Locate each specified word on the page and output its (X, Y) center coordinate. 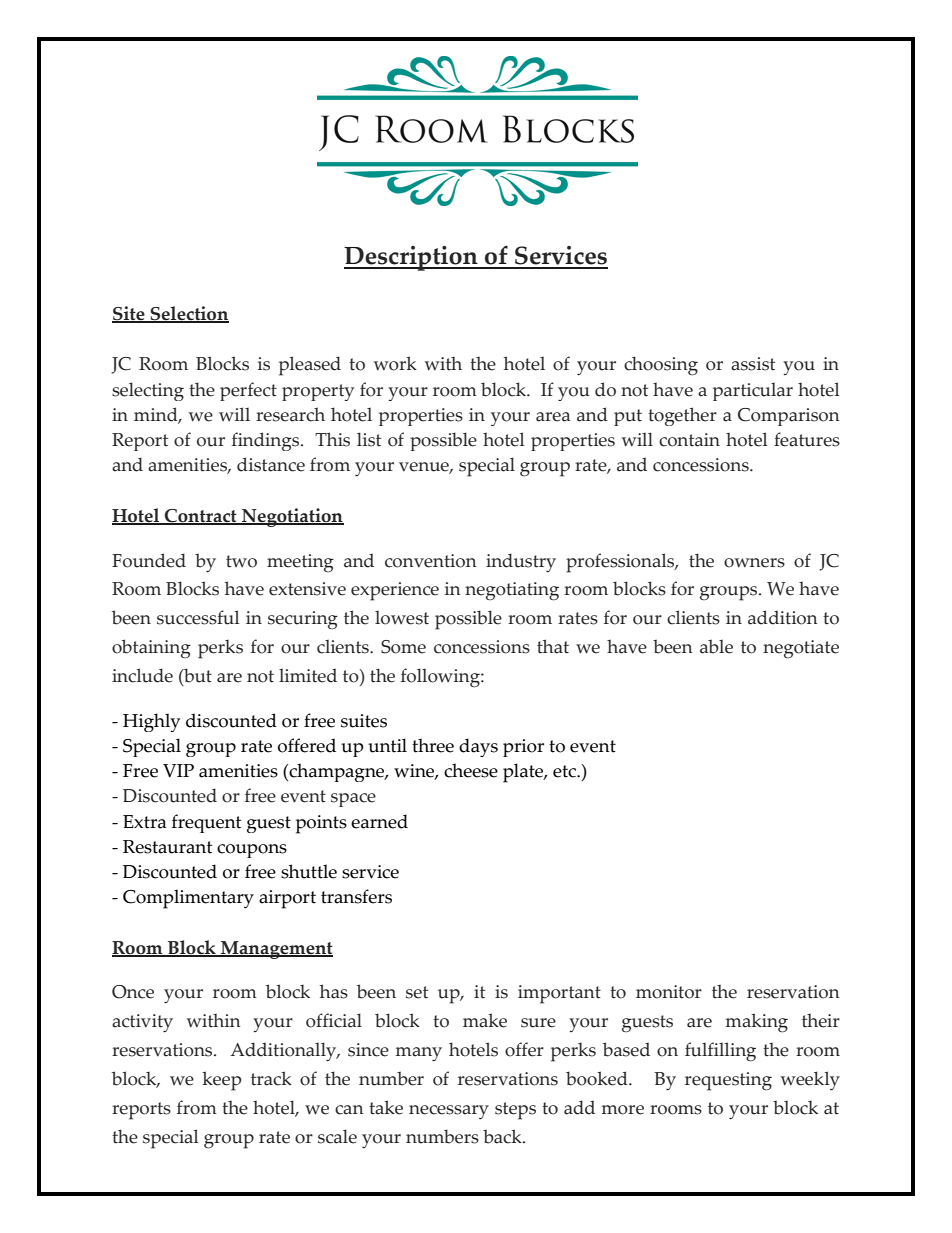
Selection (188, 314)
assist (753, 364)
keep (221, 1081)
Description (412, 258)
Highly (151, 722)
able (716, 646)
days (478, 747)
